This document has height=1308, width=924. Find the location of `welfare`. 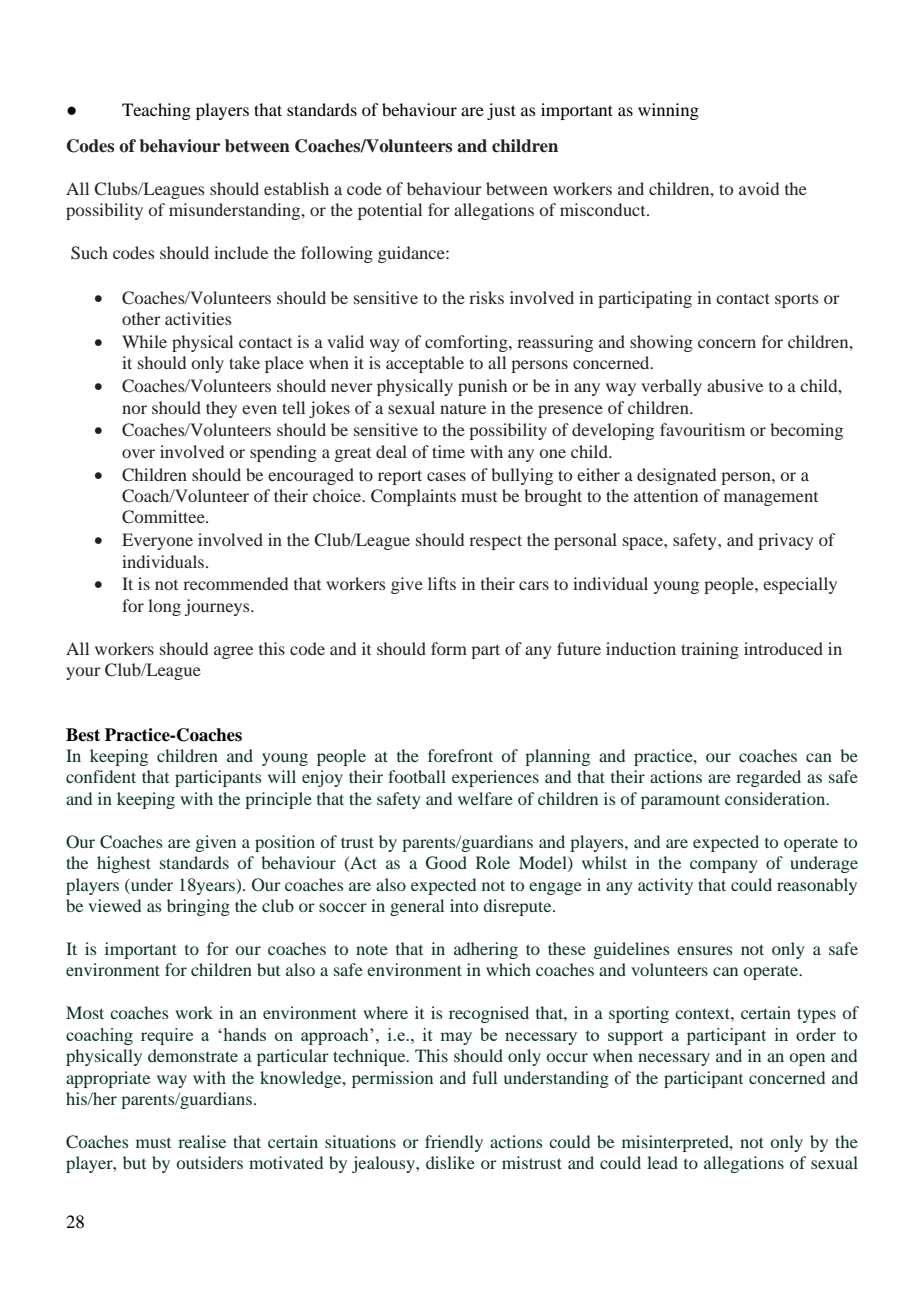

welfare is located at coordinates (485, 798).
